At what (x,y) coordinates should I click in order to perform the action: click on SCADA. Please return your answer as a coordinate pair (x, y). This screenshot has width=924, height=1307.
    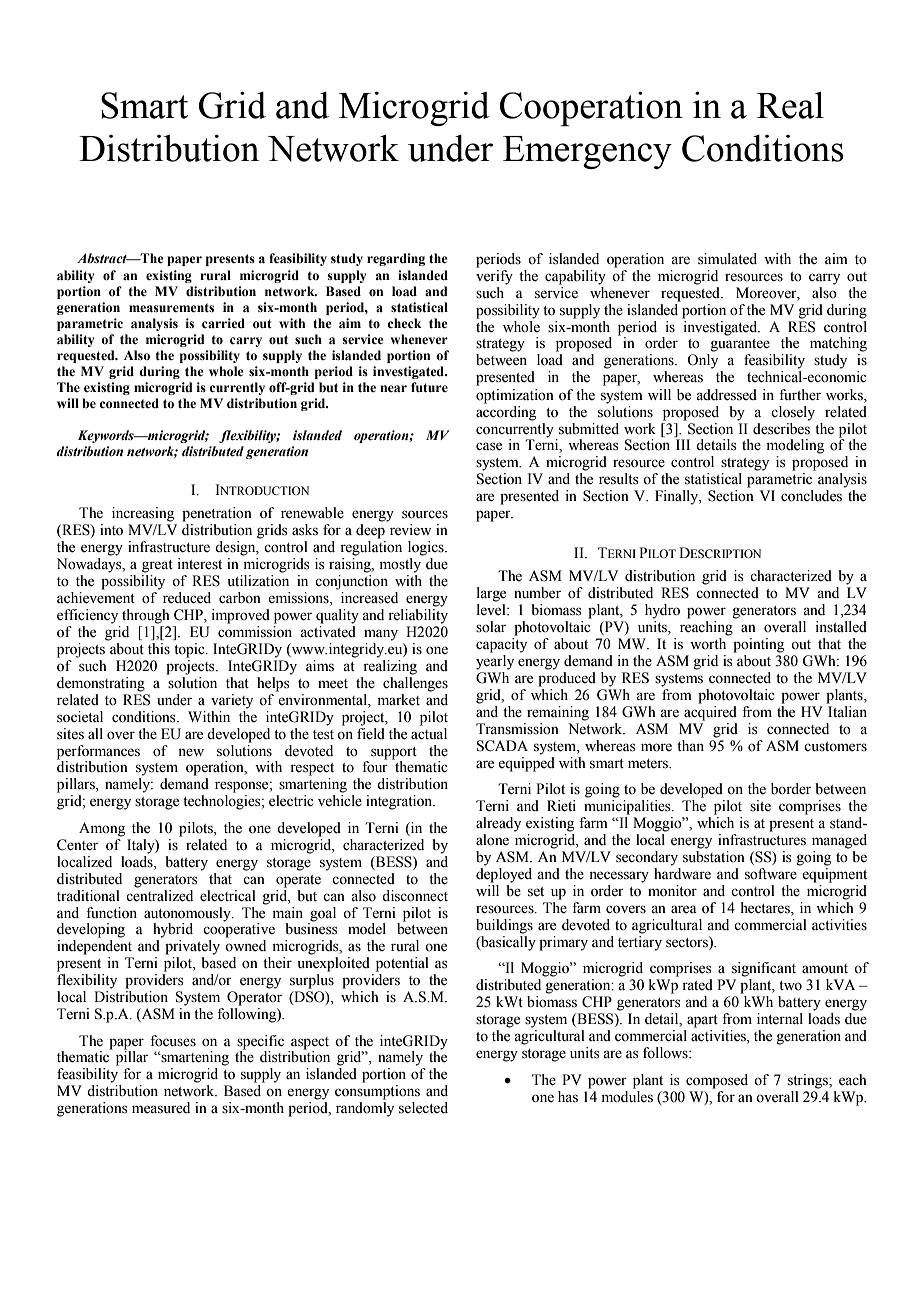
    Looking at the image, I should click on (502, 746).
